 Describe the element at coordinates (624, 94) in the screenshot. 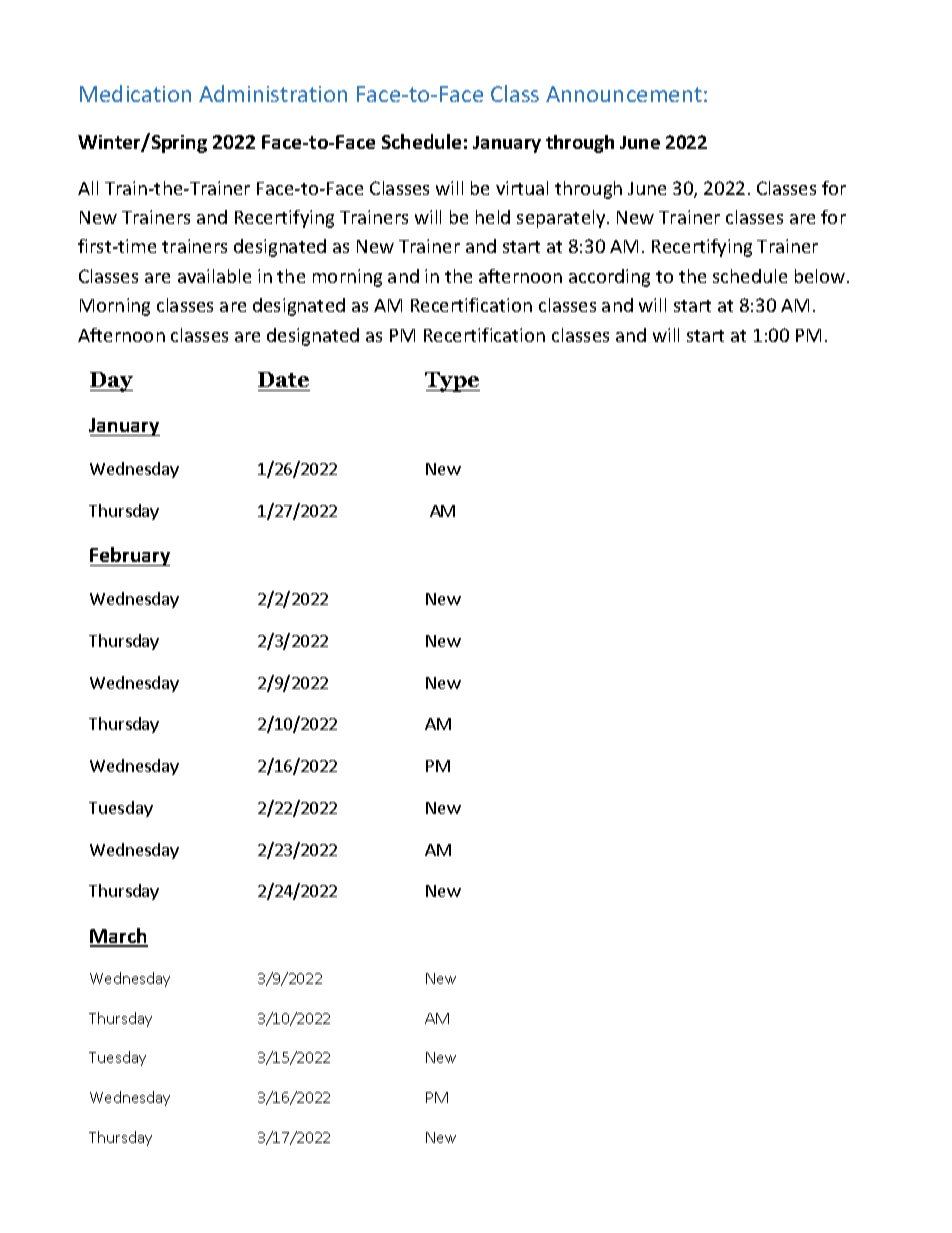

I see `Announcement` at that location.
